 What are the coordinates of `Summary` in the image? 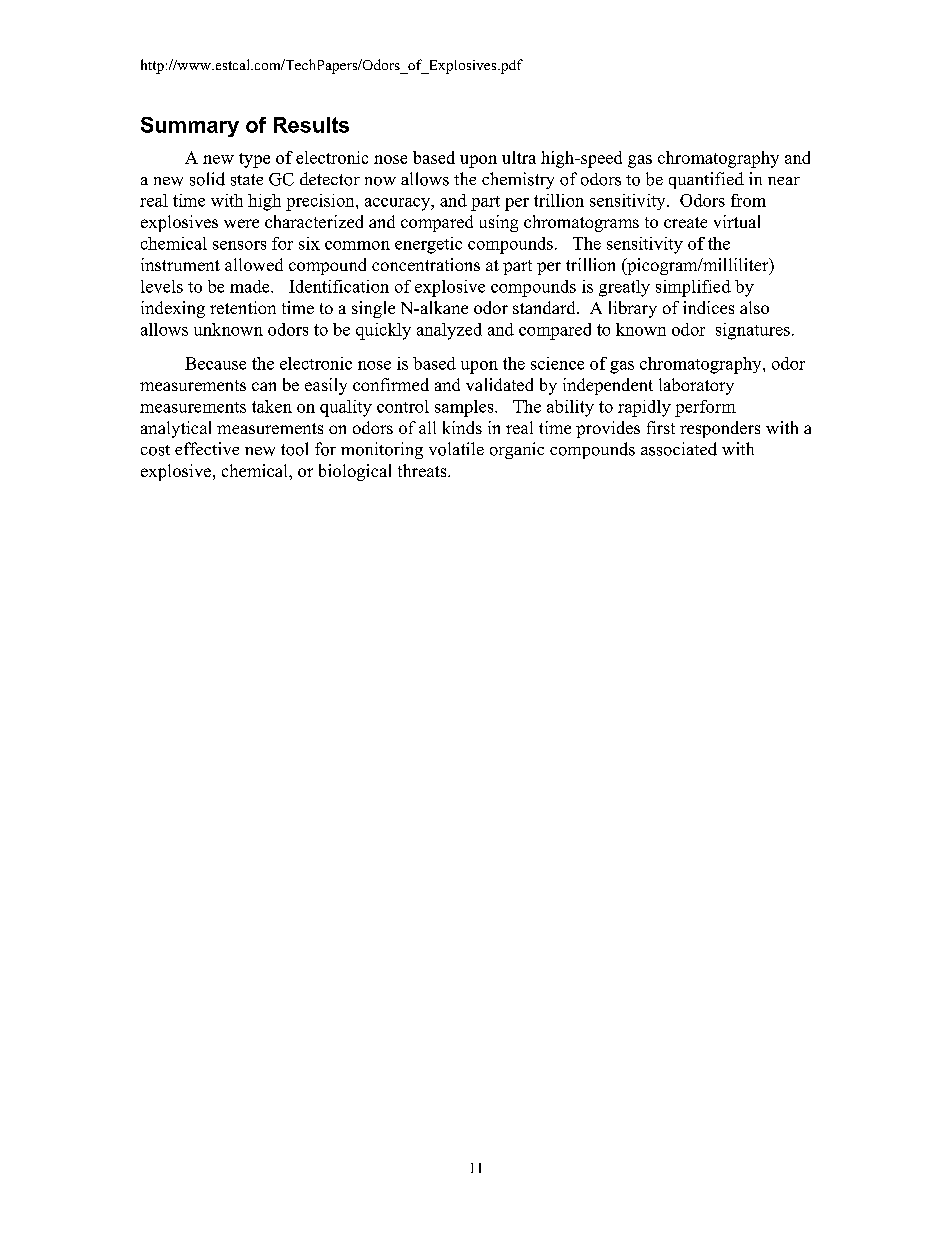 It's located at (190, 127).
